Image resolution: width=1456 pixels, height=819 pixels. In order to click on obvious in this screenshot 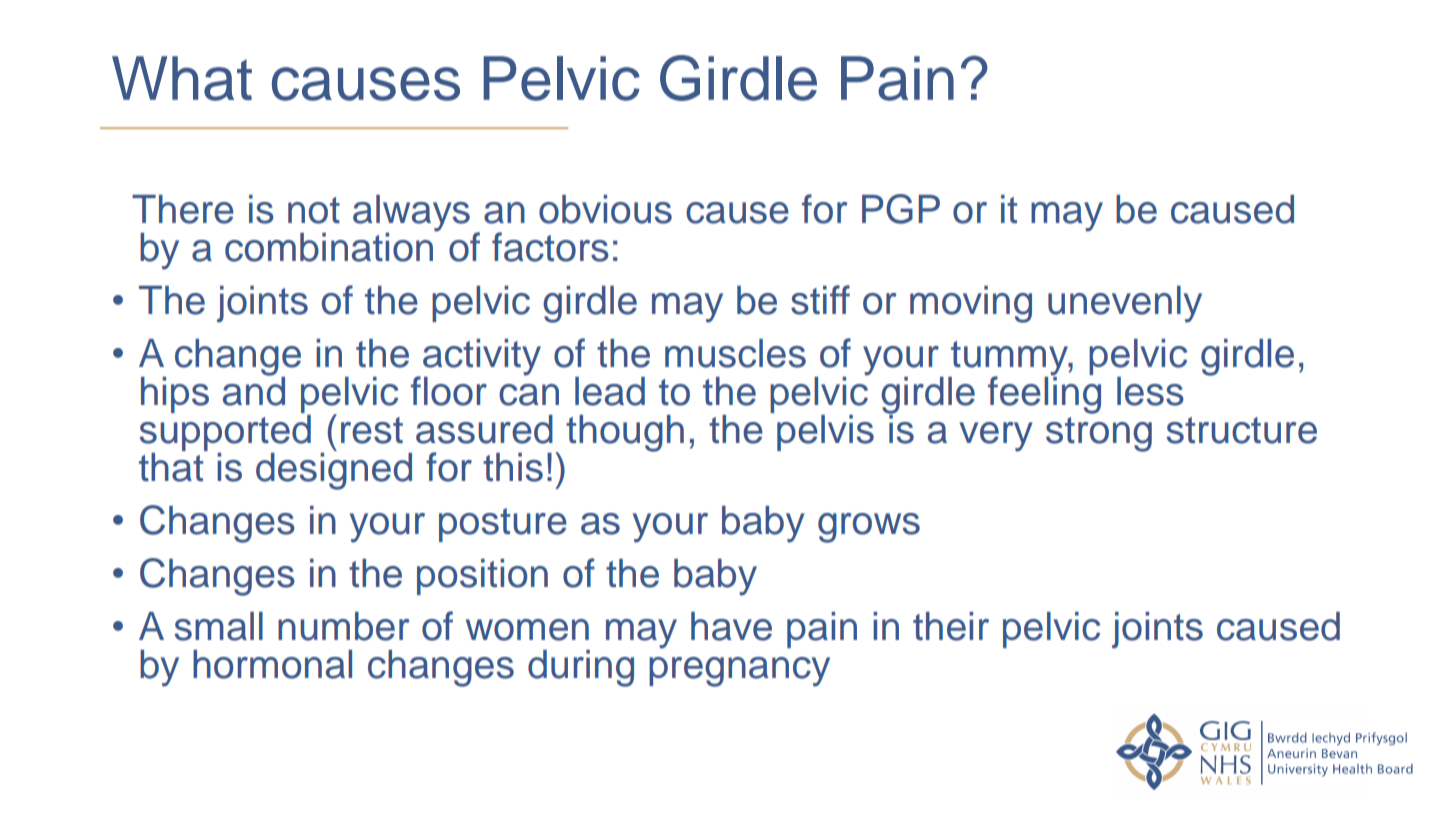, I will do `click(605, 209)`.
